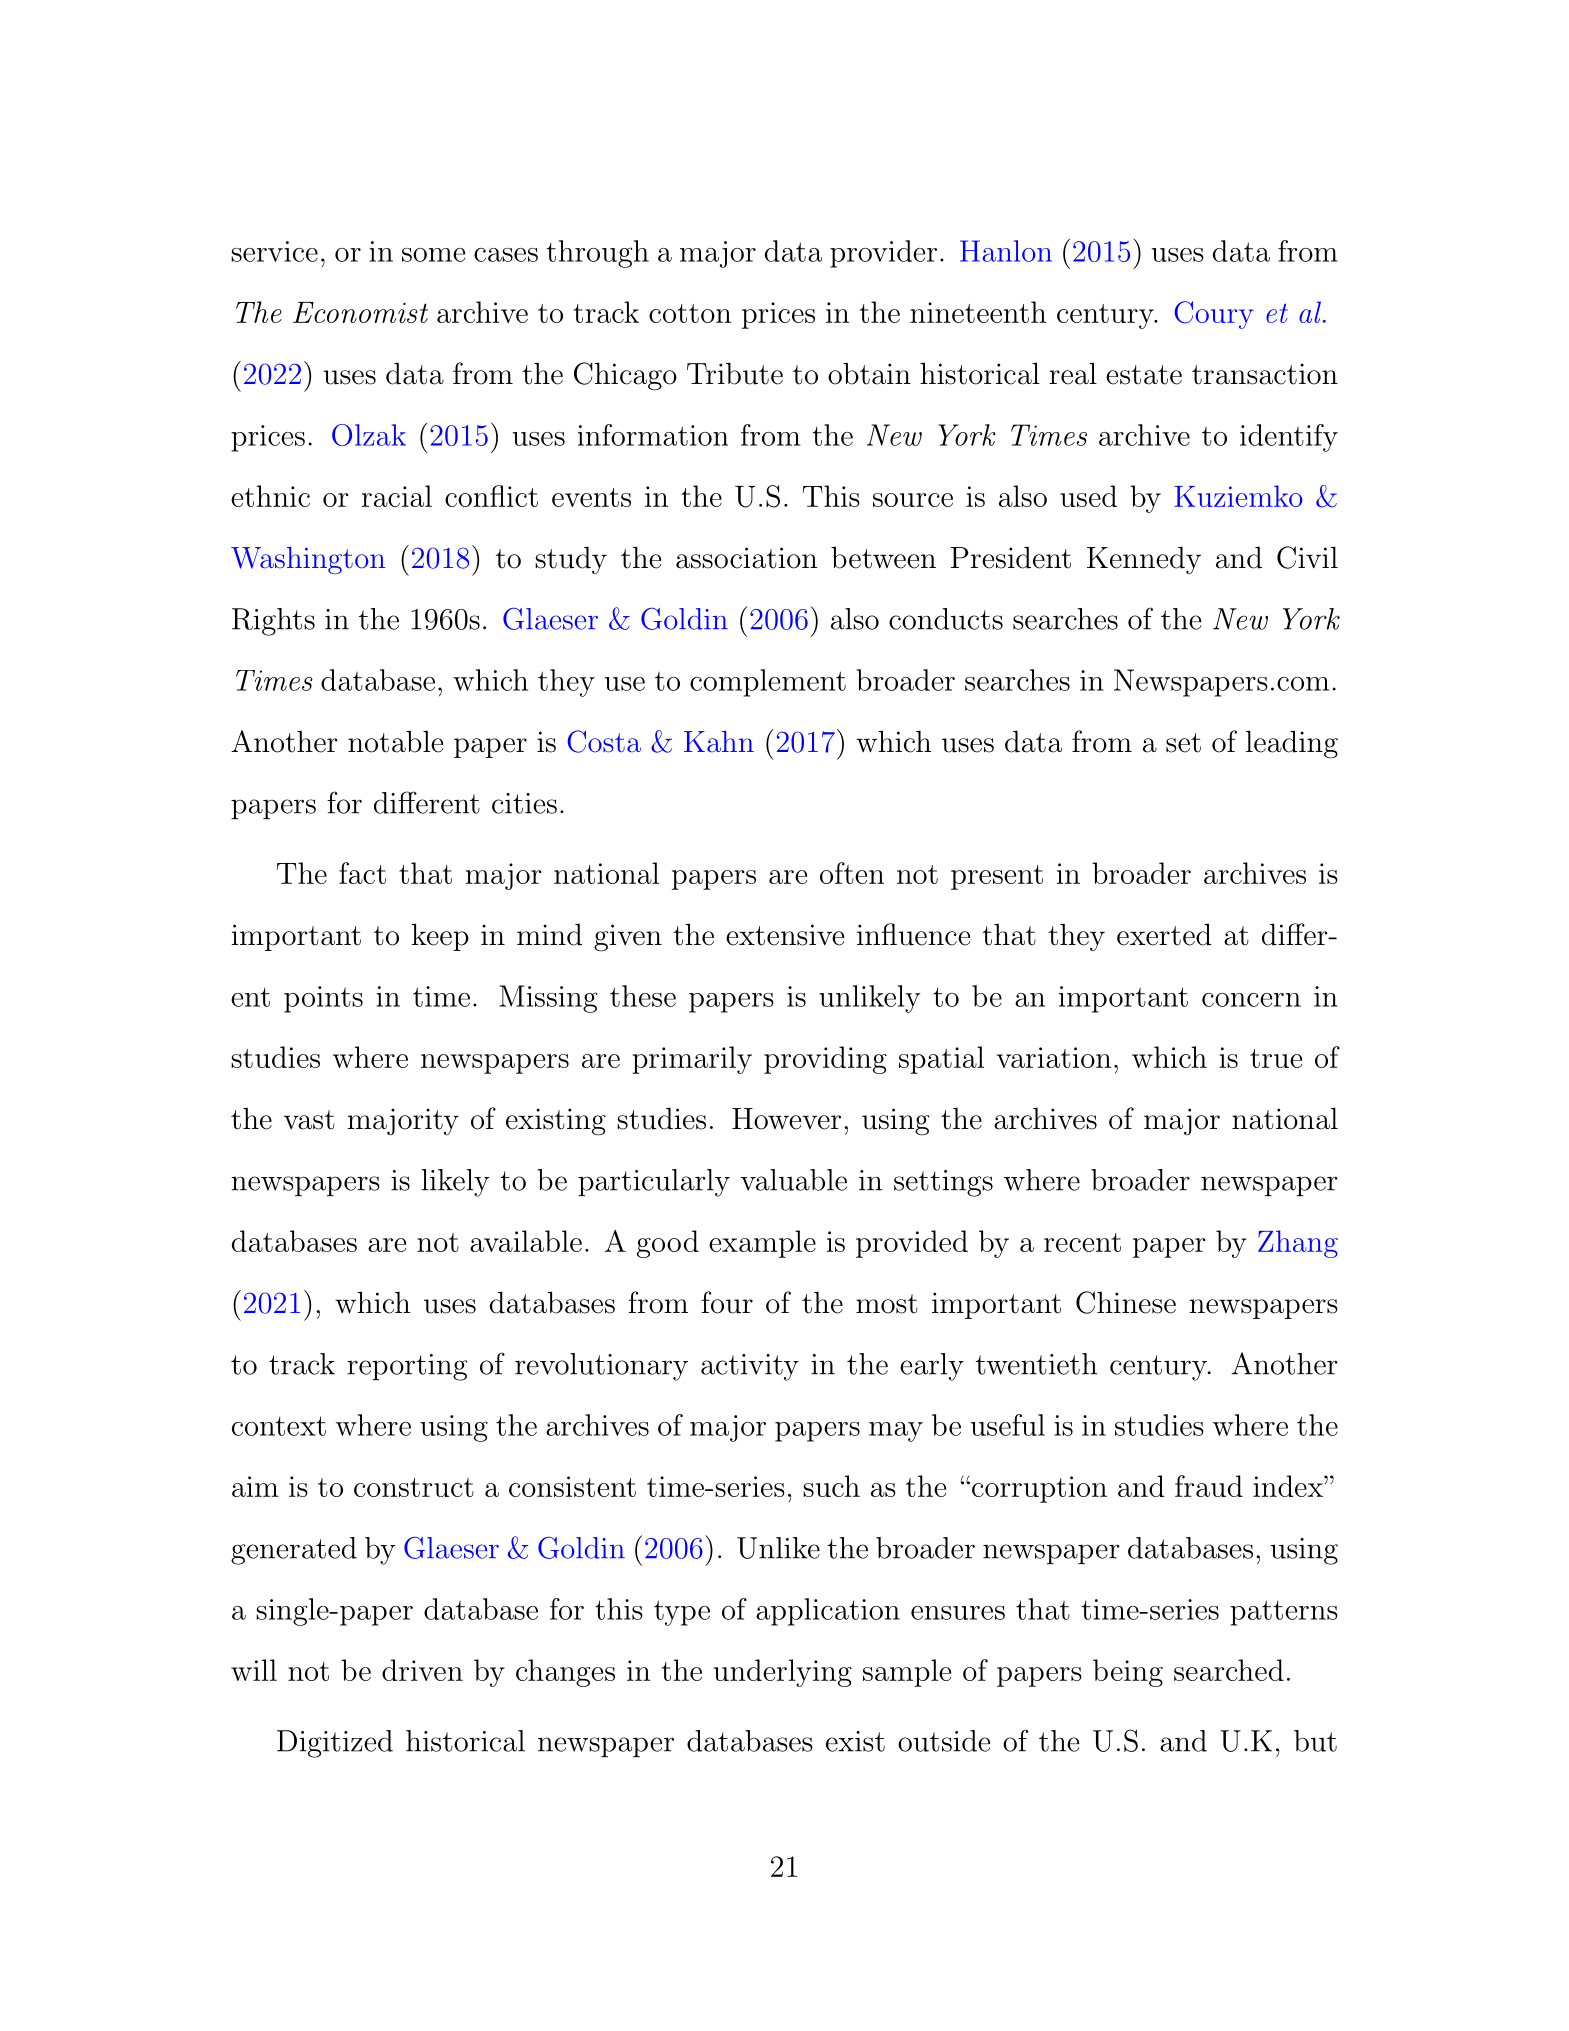 This page has width=1569, height=2031. Describe the element at coordinates (1144, 375) in the page. I see `estate` at that location.
